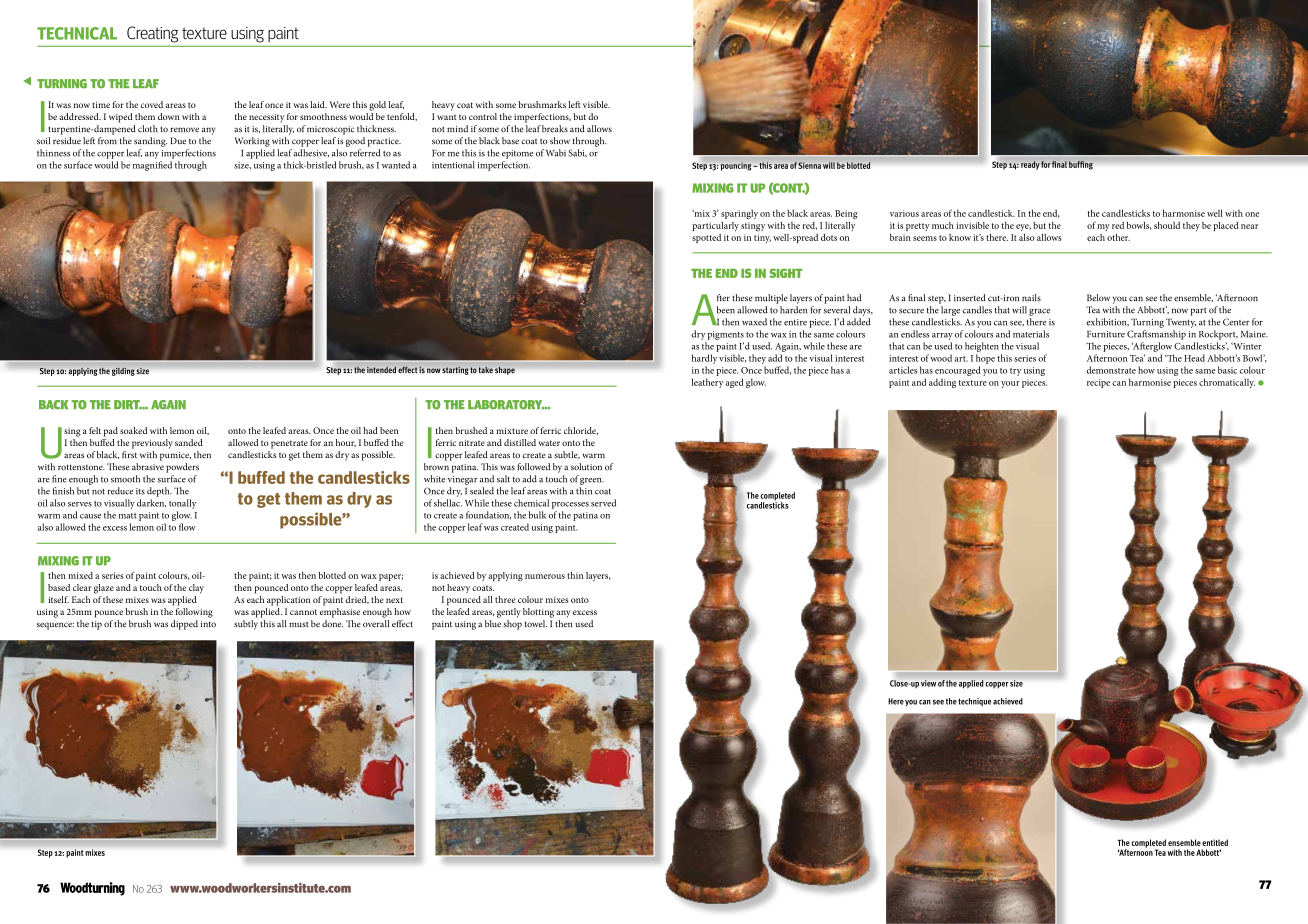  What do you see at coordinates (1081, 165) in the screenshot?
I see `buffing` at bounding box center [1081, 165].
